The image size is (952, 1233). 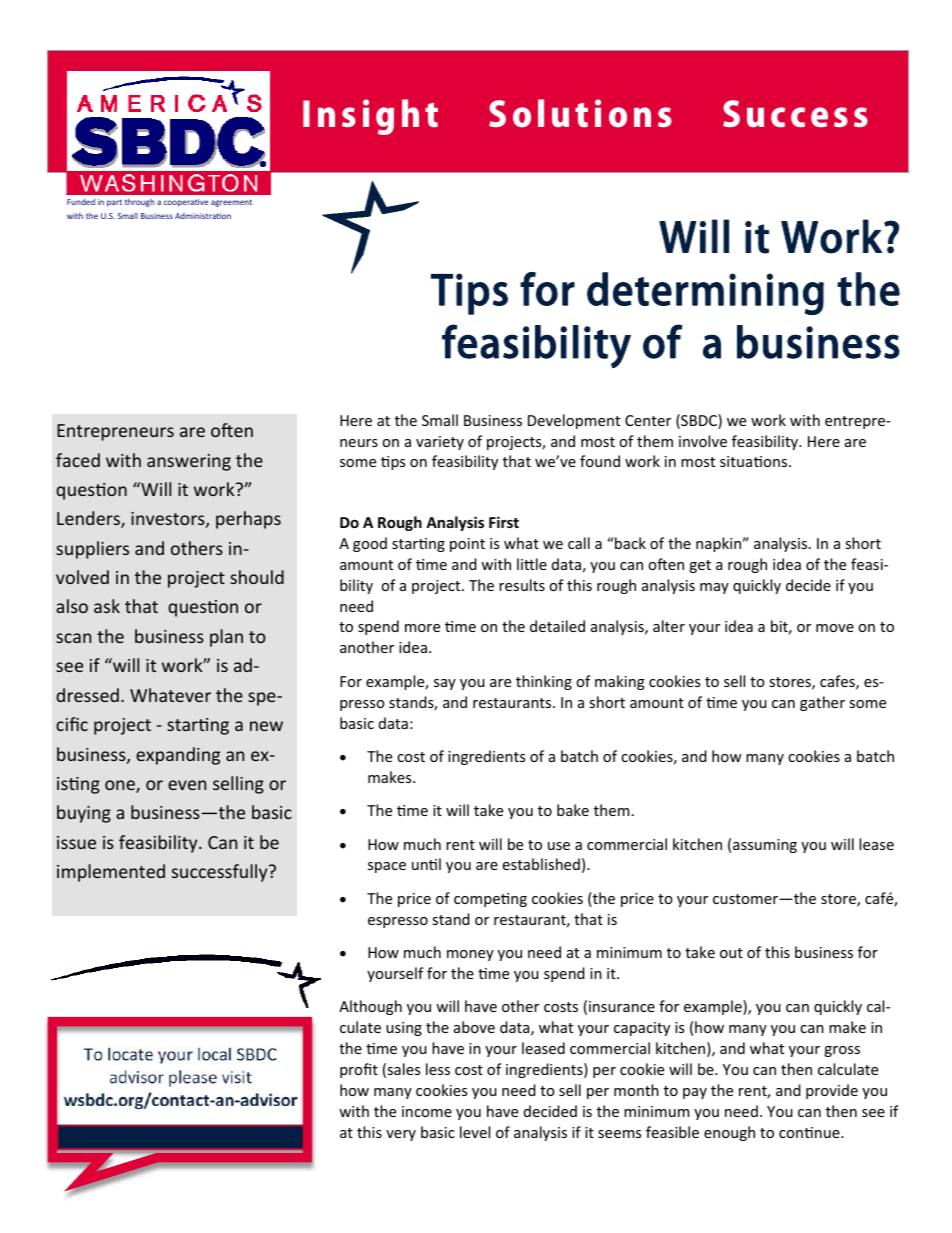 What do you see at coordinates (237, 1077) in the page?
I see `visit` at bounding box center [237, 1077].
